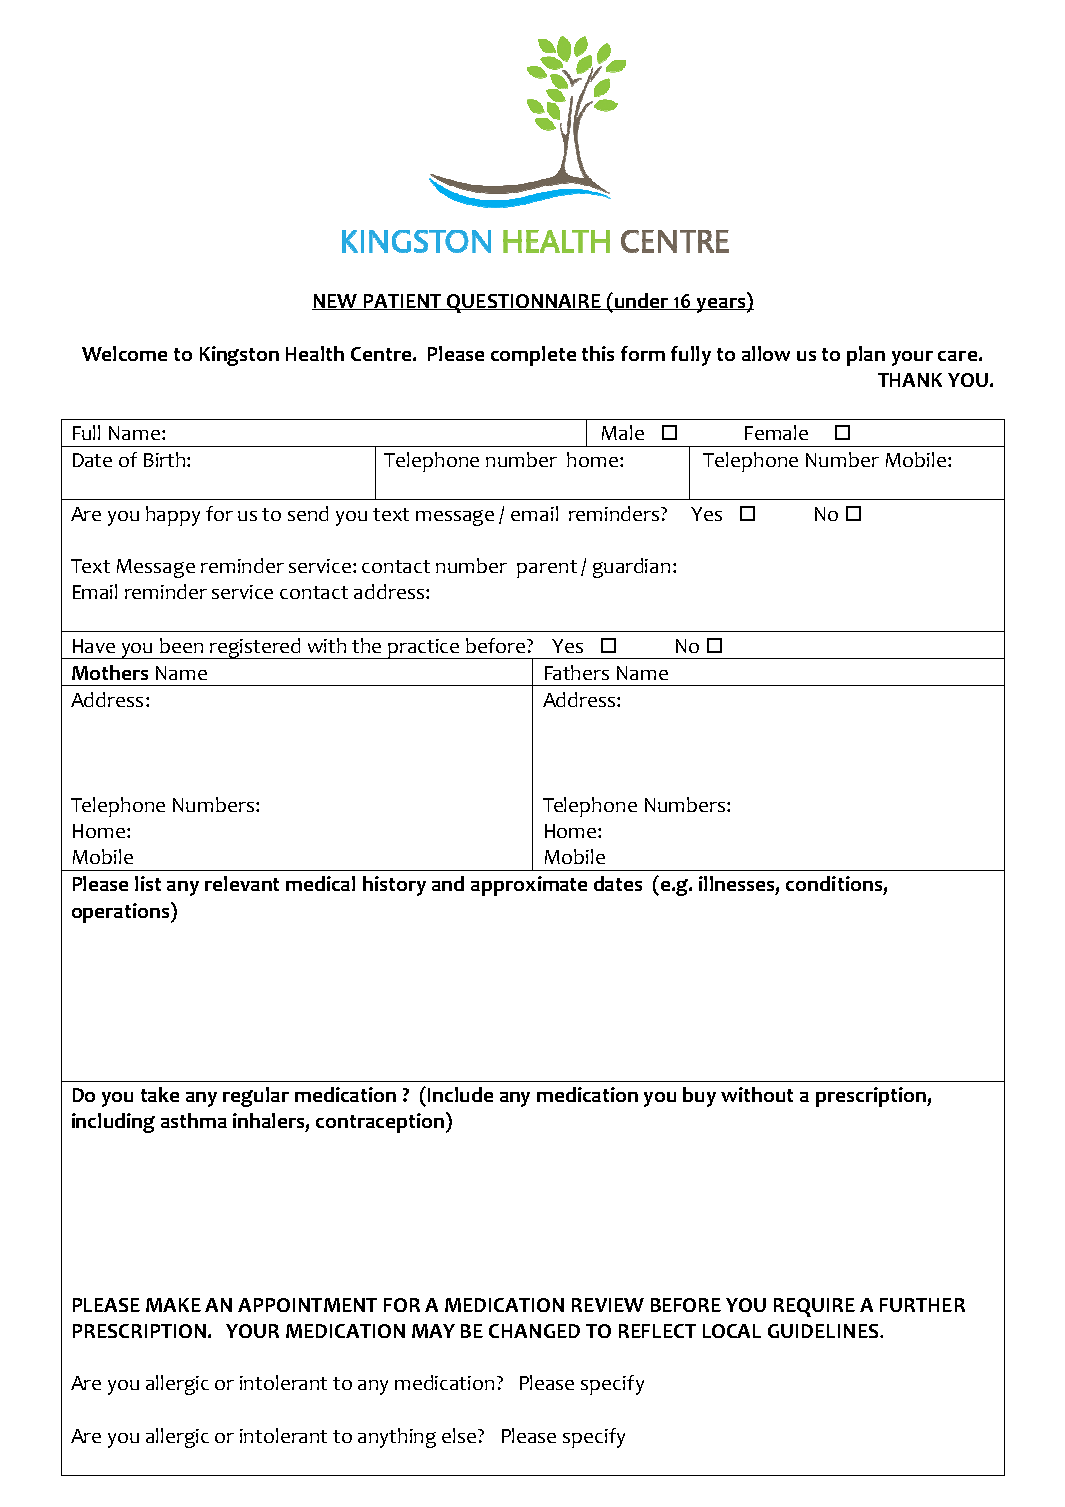 The height and width of the screenshot is (1507, 1065). What do you see at coordinates (173, 1305) in the screenshot?
I see `MAKE` at bounding box center [173, 1305].
